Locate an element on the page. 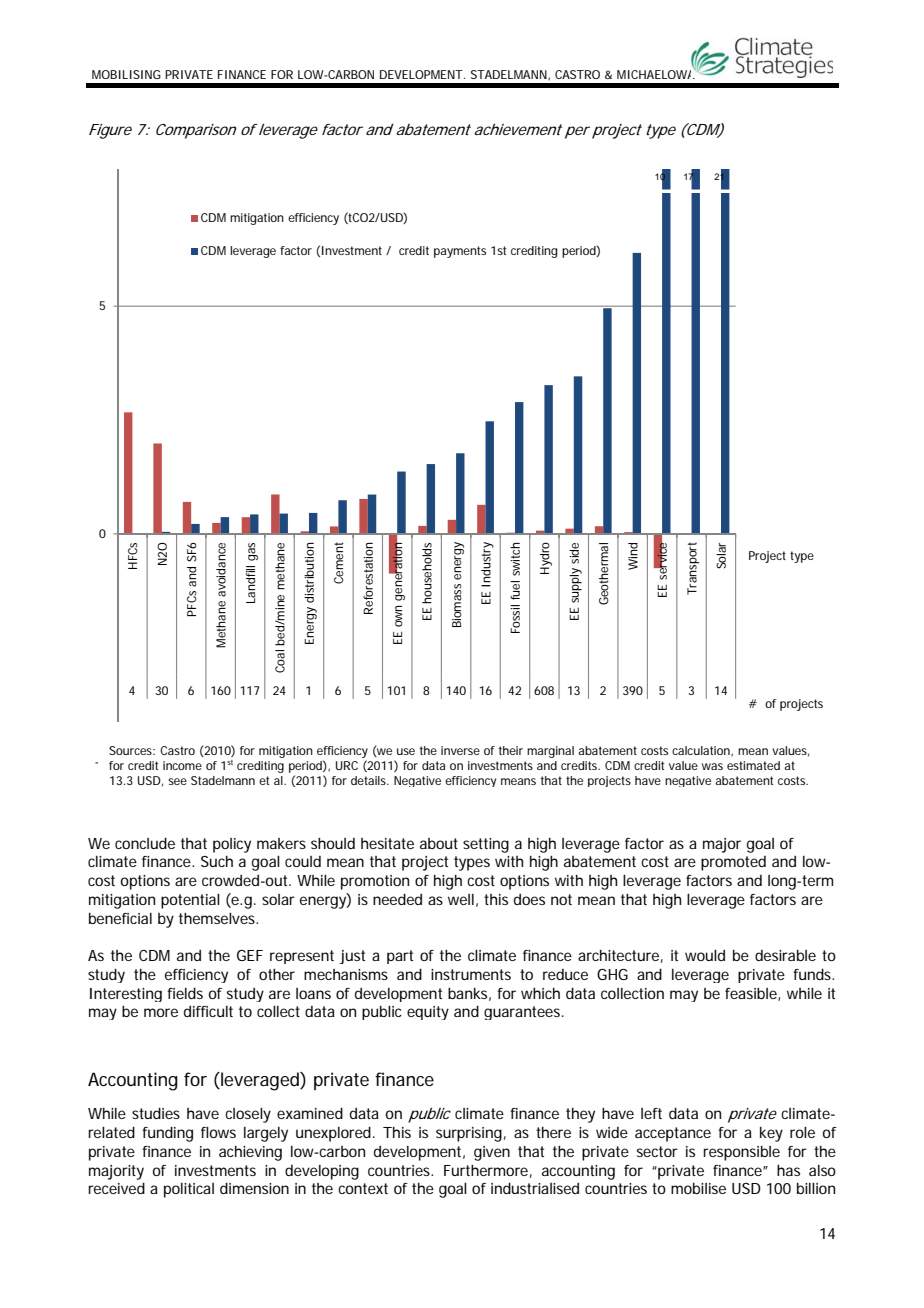 The height and width of the page is (1308, 924). payments is located at coordinates (460, 252).
